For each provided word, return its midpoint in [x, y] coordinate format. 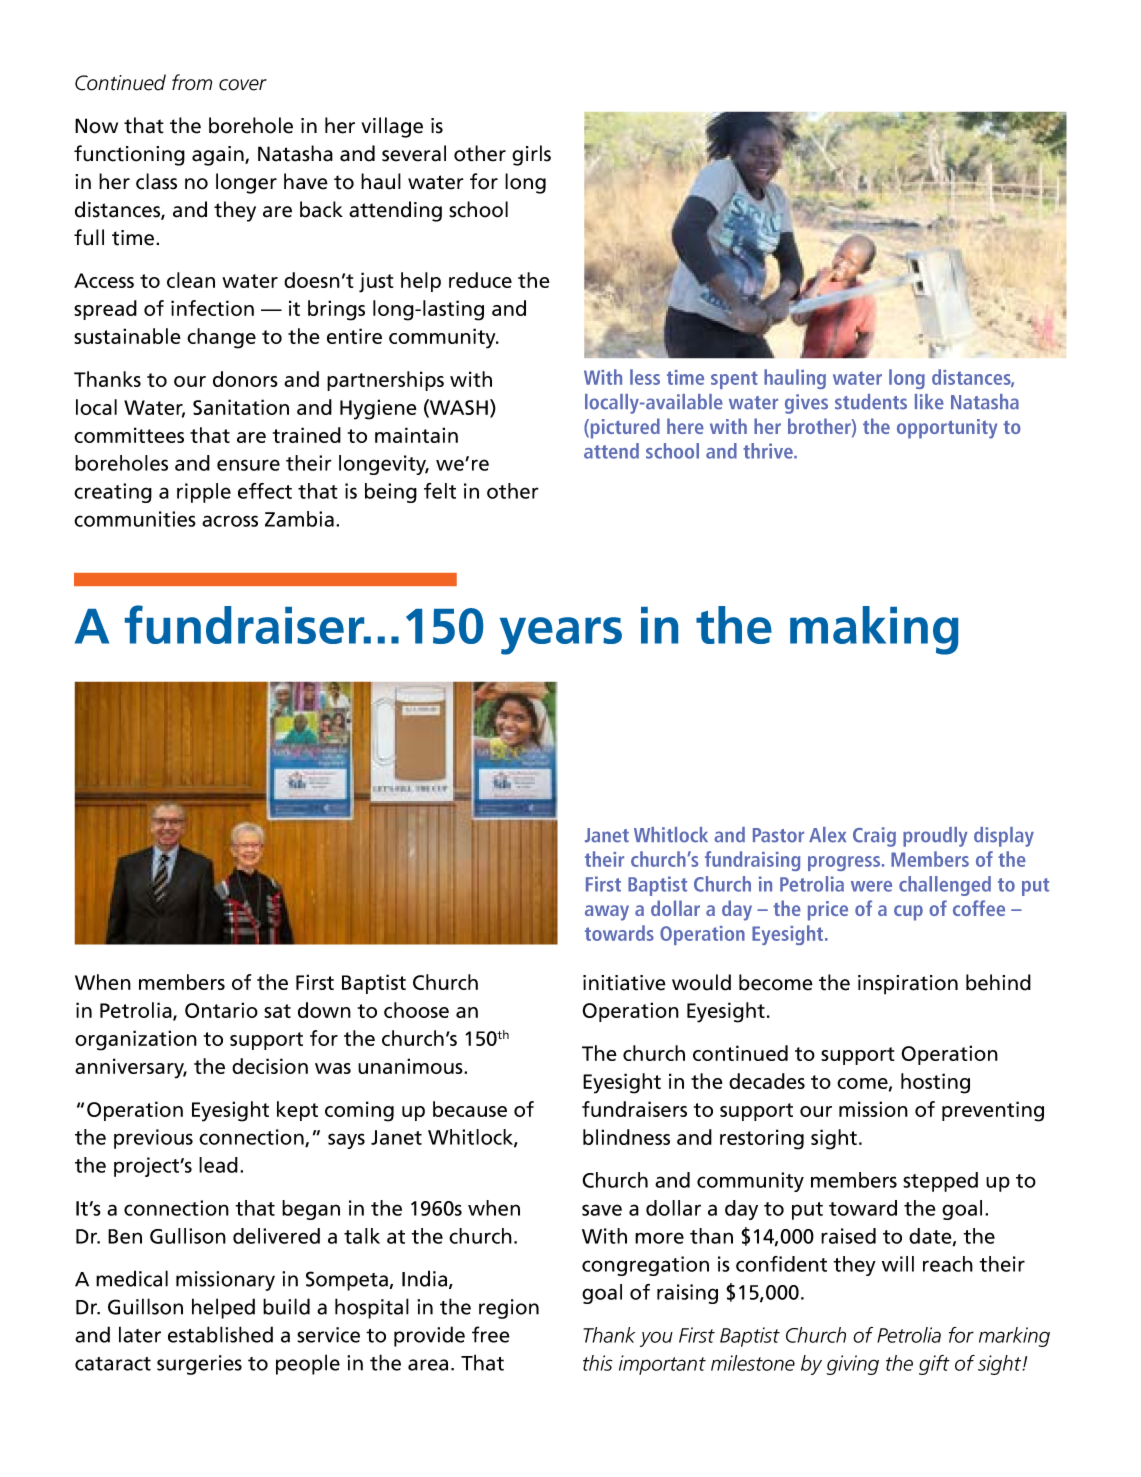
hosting [935, 1083]
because [470, 1109]
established [220, 1334]
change [221, 338]
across [230, 521]
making [874, 630]
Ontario [221, 1010]
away [607, 913]
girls [531, 155]
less [645, 377]
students [871, 402]
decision [270, 1066]
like [929, 402]
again [219, 156]
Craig [874, 837]
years [561, 636]
